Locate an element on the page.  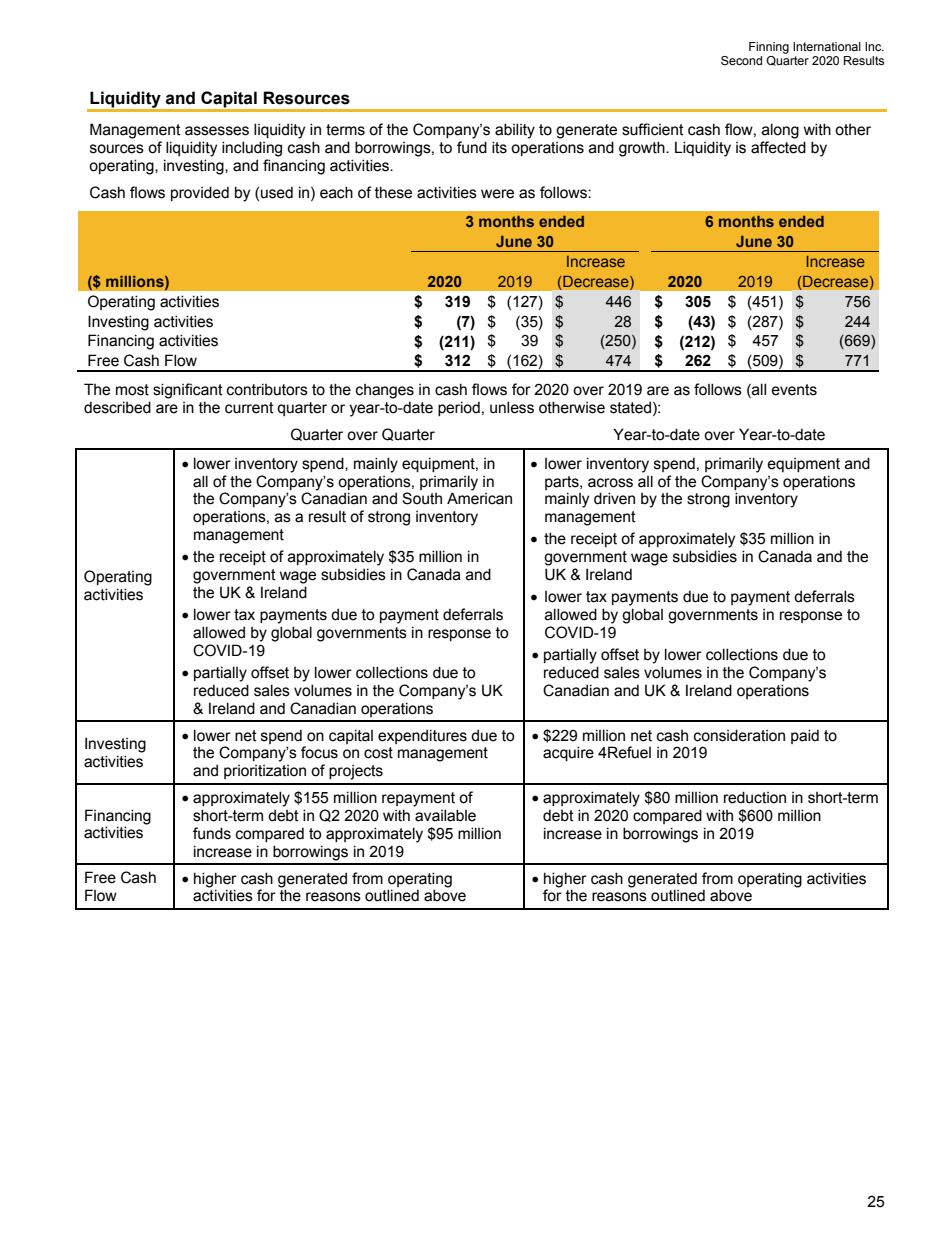
available is located at coordinates (445, 815).
